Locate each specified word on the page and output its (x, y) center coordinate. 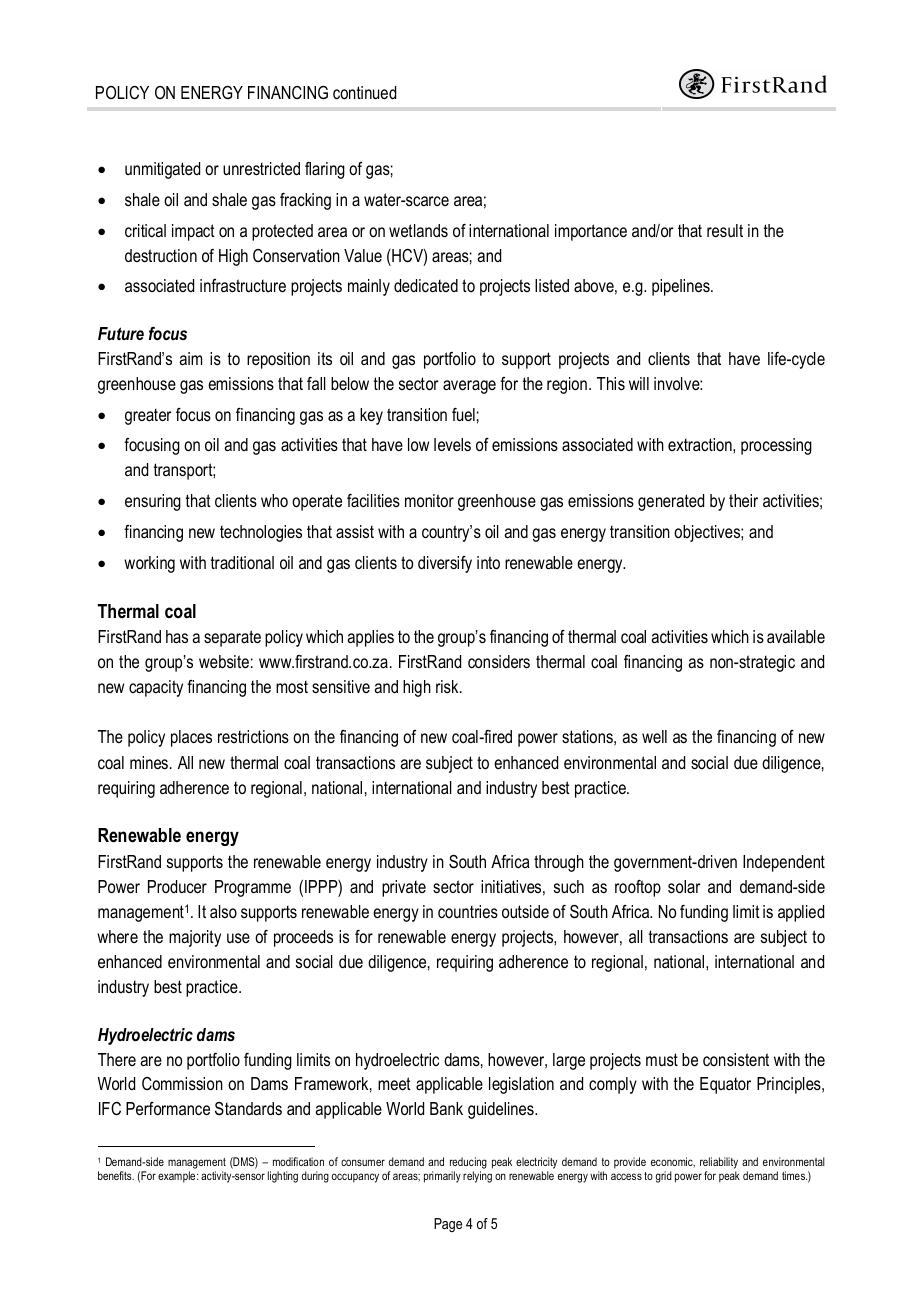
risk (448, 686)
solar (684, 887)
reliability (719, 1163)
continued (364, 92)
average (469, 387)
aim (190, 358)
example (178, 1177)
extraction (701, 444)
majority (195, 938)
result (725, 230)
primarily (442, 1177)
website (224, 661)
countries (468, 911)
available (796, 636)
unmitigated (162, 170)
